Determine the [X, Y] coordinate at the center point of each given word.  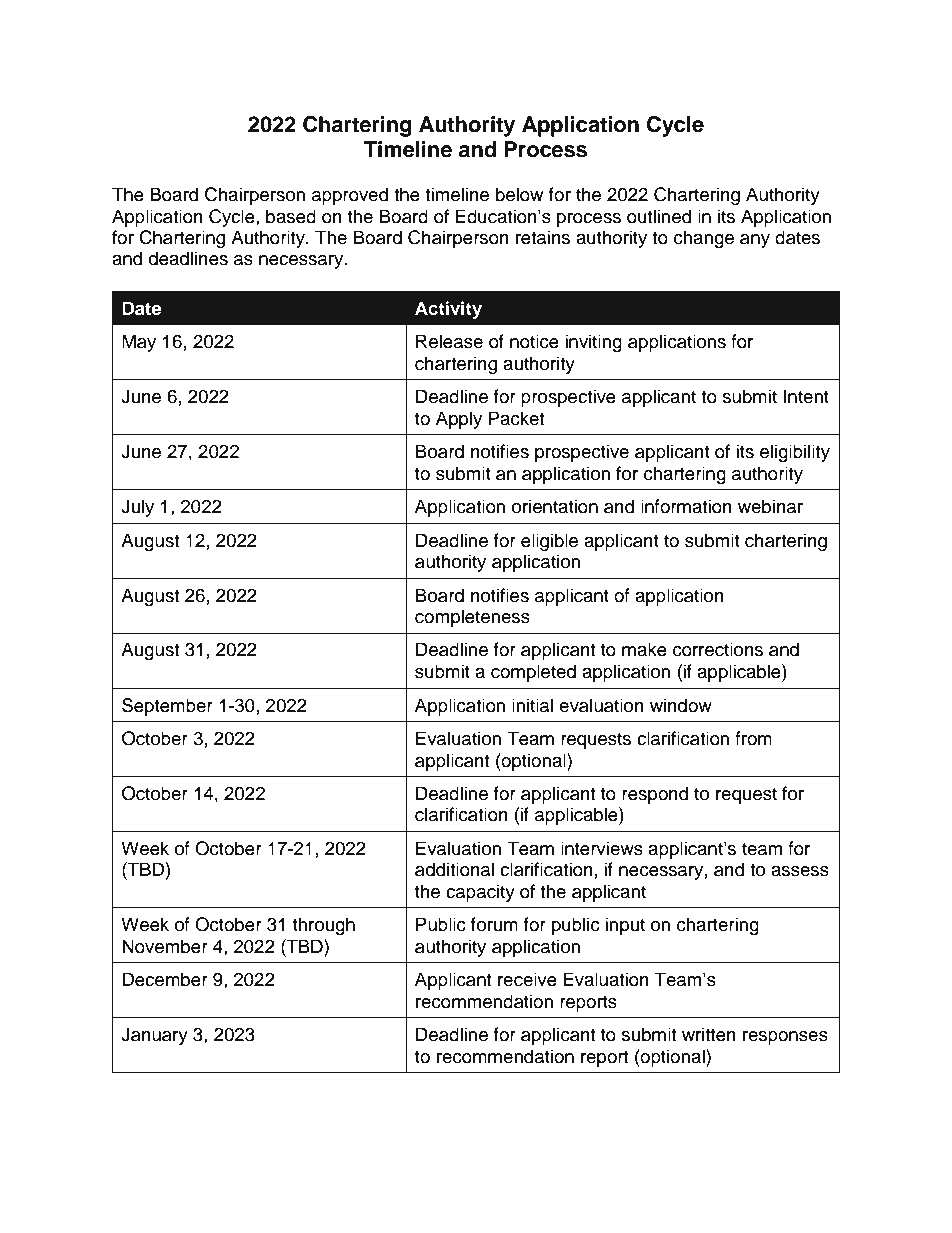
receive [527, 979]
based [291, 216]
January [154, 1036]
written [709, 1034]
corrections [718, 649]
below [519, 194]
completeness [472, 618]
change [704, 239]
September [167, 707]
